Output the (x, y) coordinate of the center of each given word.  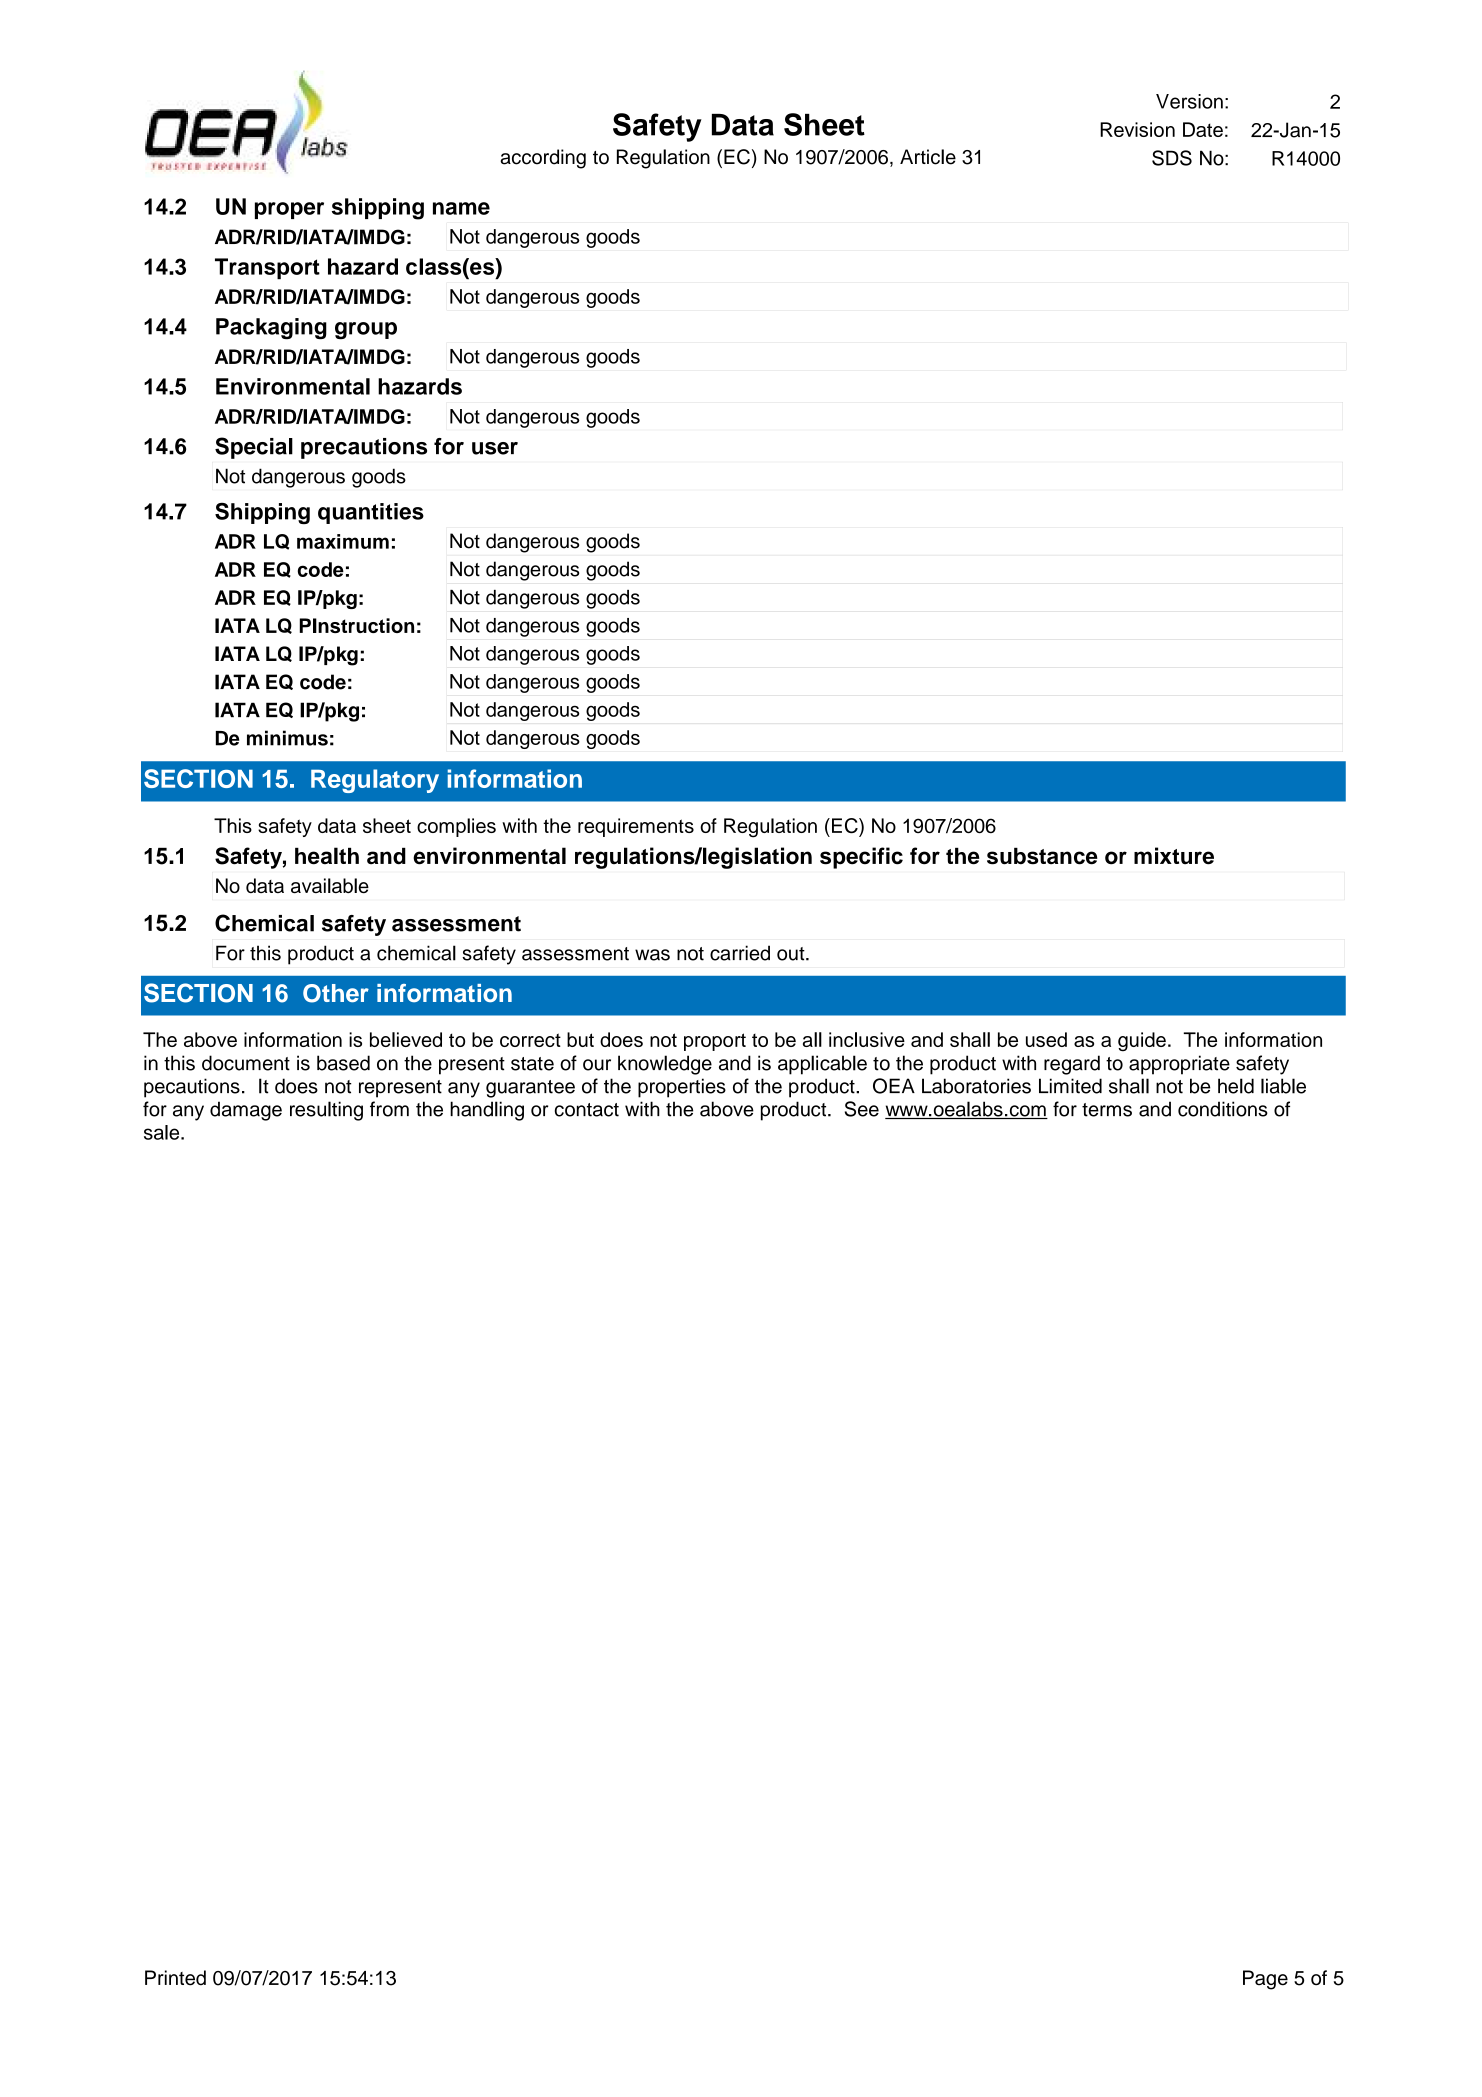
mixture (1174, 856)
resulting (326, 1111)
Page (1265, 1980)
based (343, 1063)
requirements (636, 827)
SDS (1172, 158)
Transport (267, 269)
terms (1107, 1110)
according (543, 159)
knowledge (665, 1065)
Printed (175, 1978)
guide (1142, 1042)
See (862, 1109)
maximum (343, 541)
